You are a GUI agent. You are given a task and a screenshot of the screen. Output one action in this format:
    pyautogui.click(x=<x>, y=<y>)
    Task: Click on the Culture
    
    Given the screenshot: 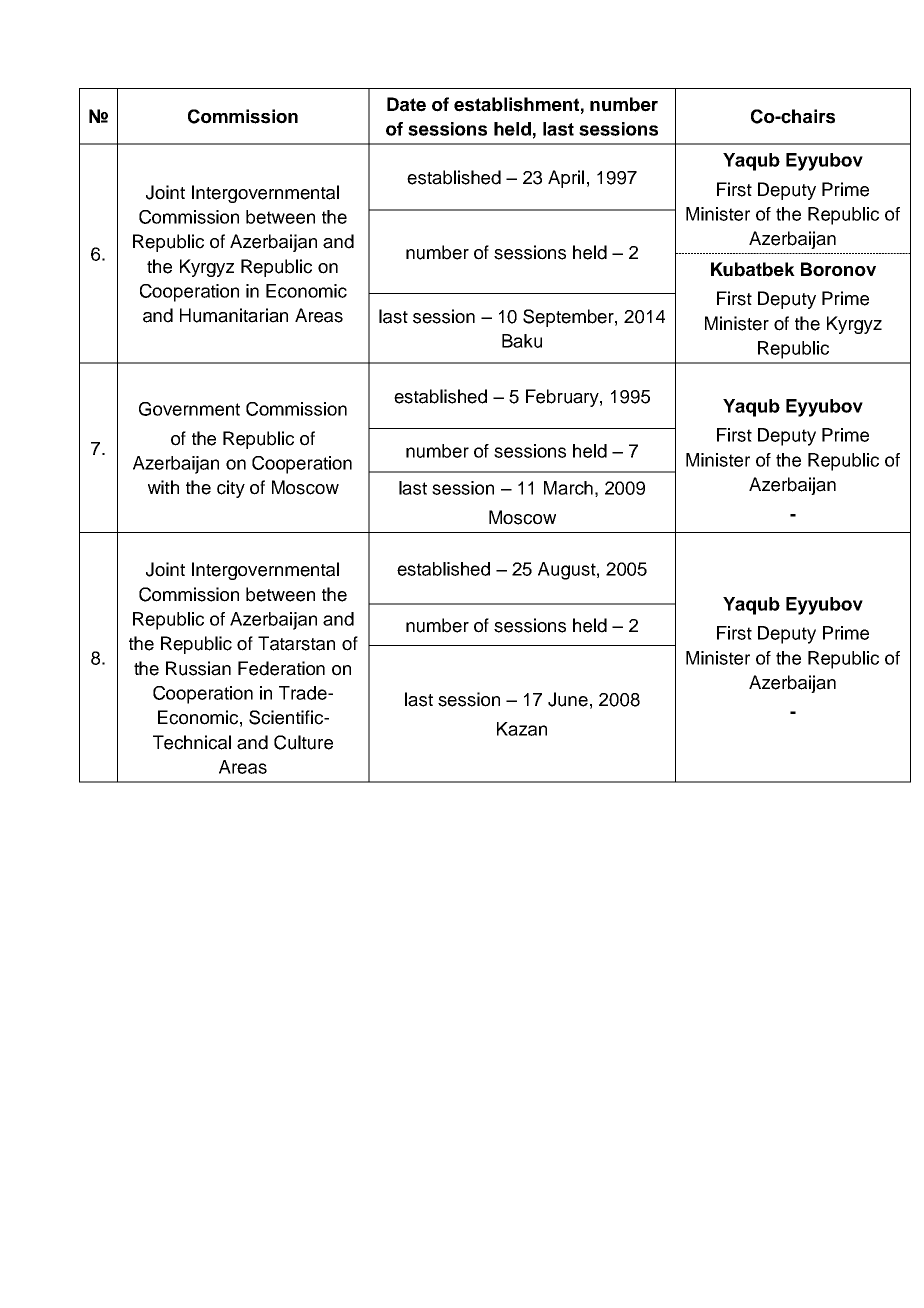 What is the action you would take?
    pyautogui.click(x=303, y=742)
